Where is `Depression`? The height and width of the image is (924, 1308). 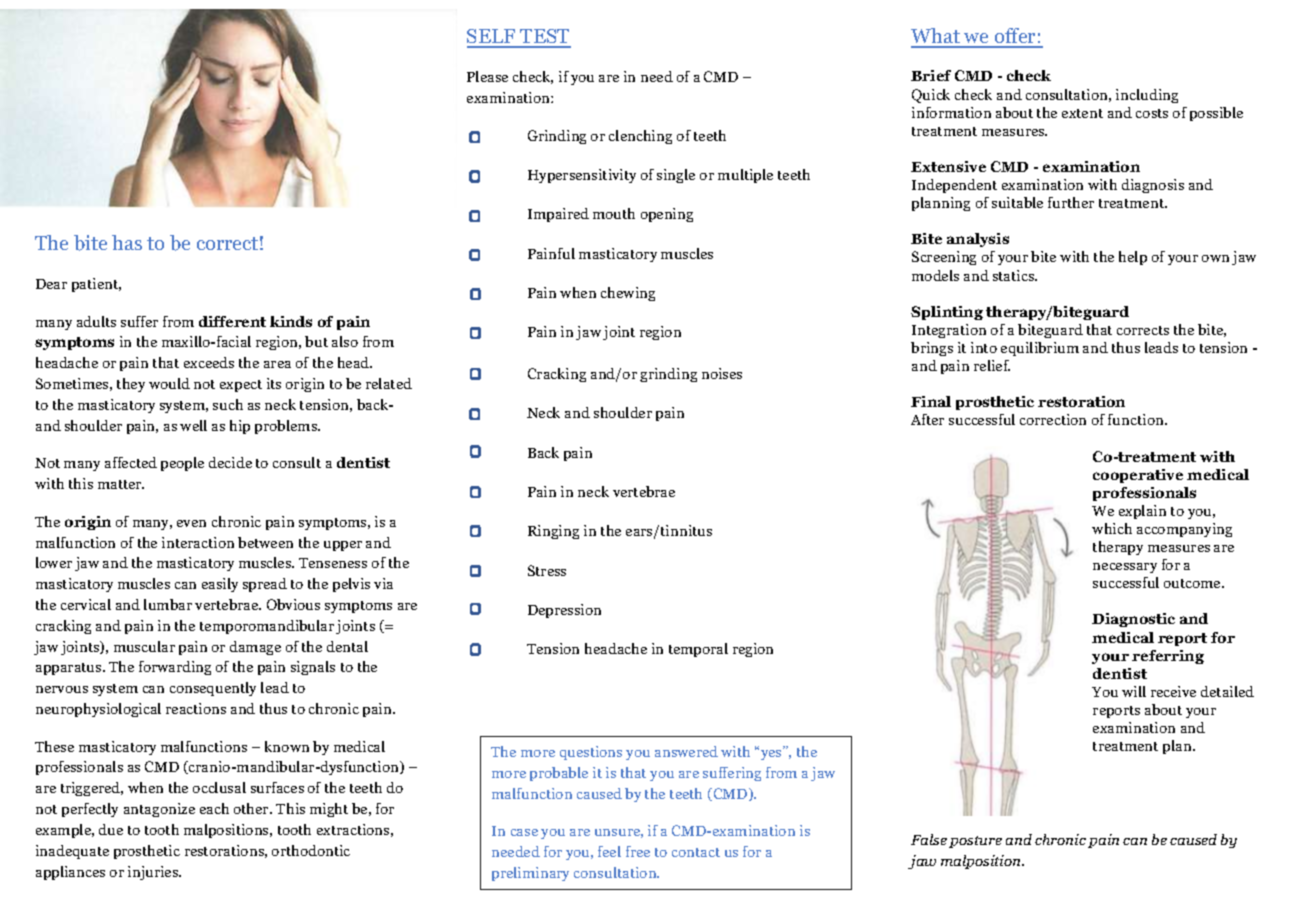 Depression is located at coordinates (564, 611).
